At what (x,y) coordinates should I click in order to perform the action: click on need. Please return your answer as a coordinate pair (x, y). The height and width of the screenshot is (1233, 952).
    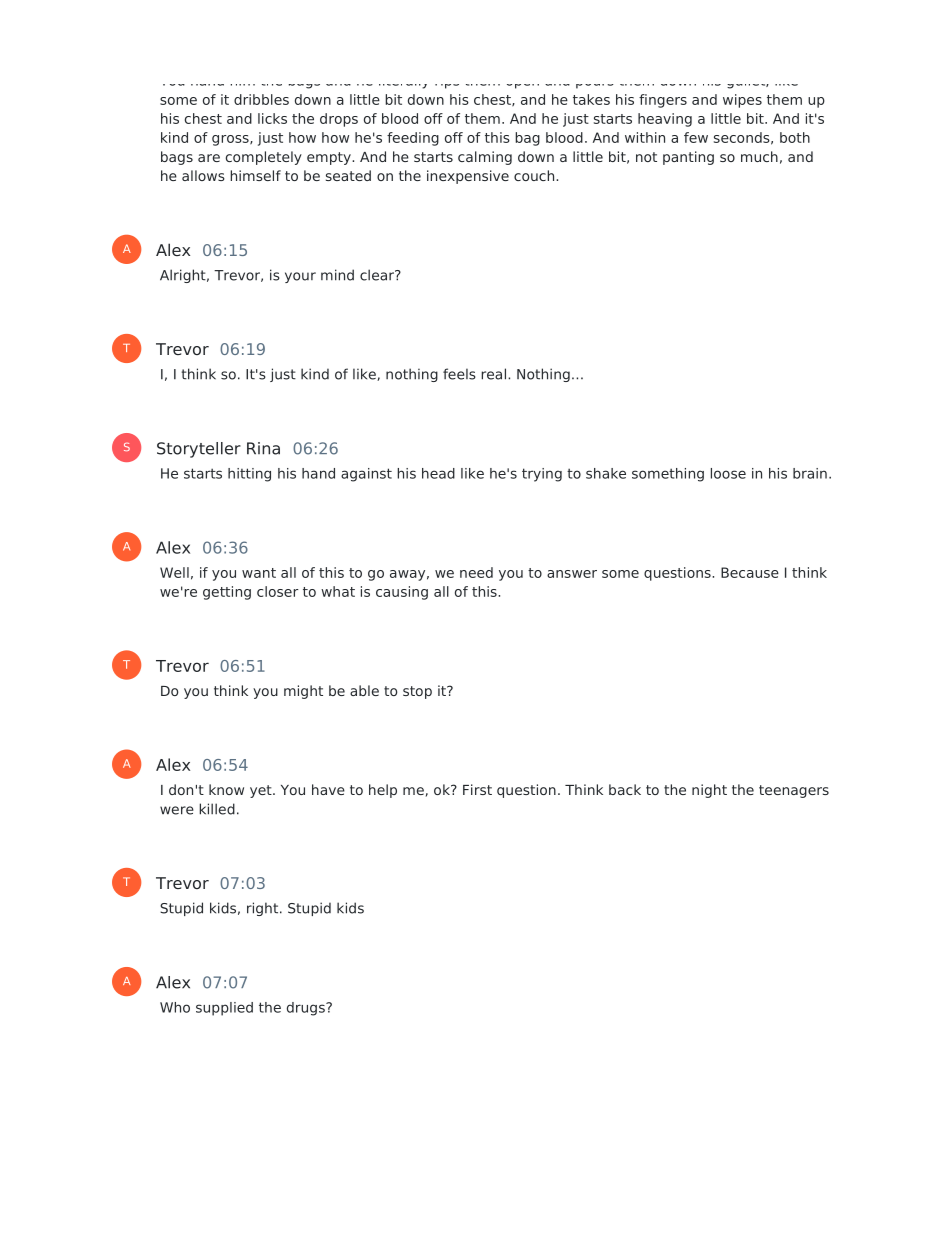
    Looking at the image, I should click on (476, 572).
